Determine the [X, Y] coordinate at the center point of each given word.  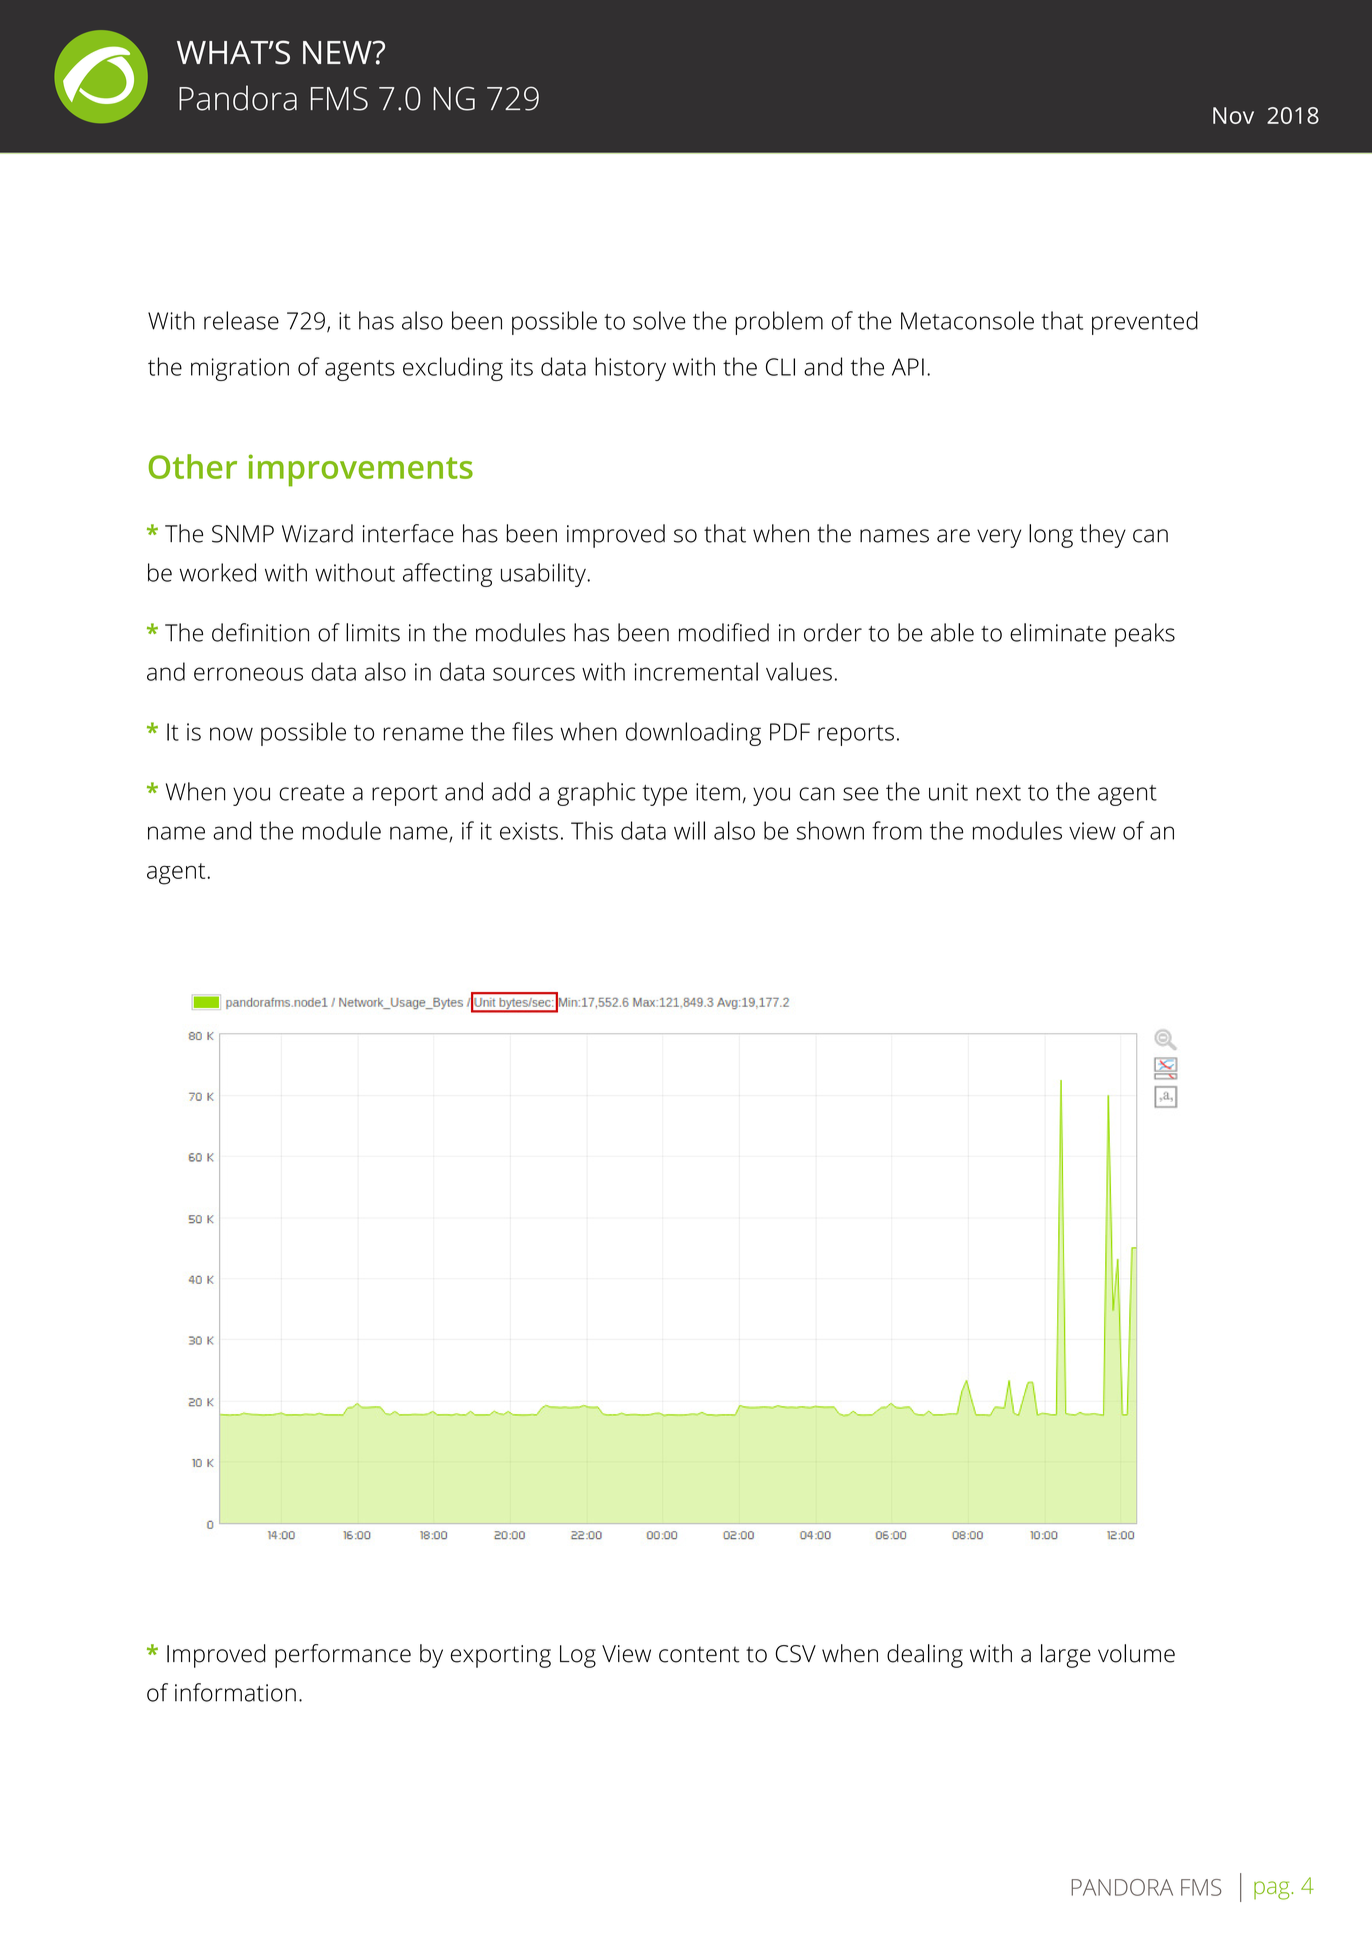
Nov [1233, 115]
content [699, 1655]
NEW [338, 52]
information [235, 1692]
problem [779, 323]
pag [1273, 1890]
